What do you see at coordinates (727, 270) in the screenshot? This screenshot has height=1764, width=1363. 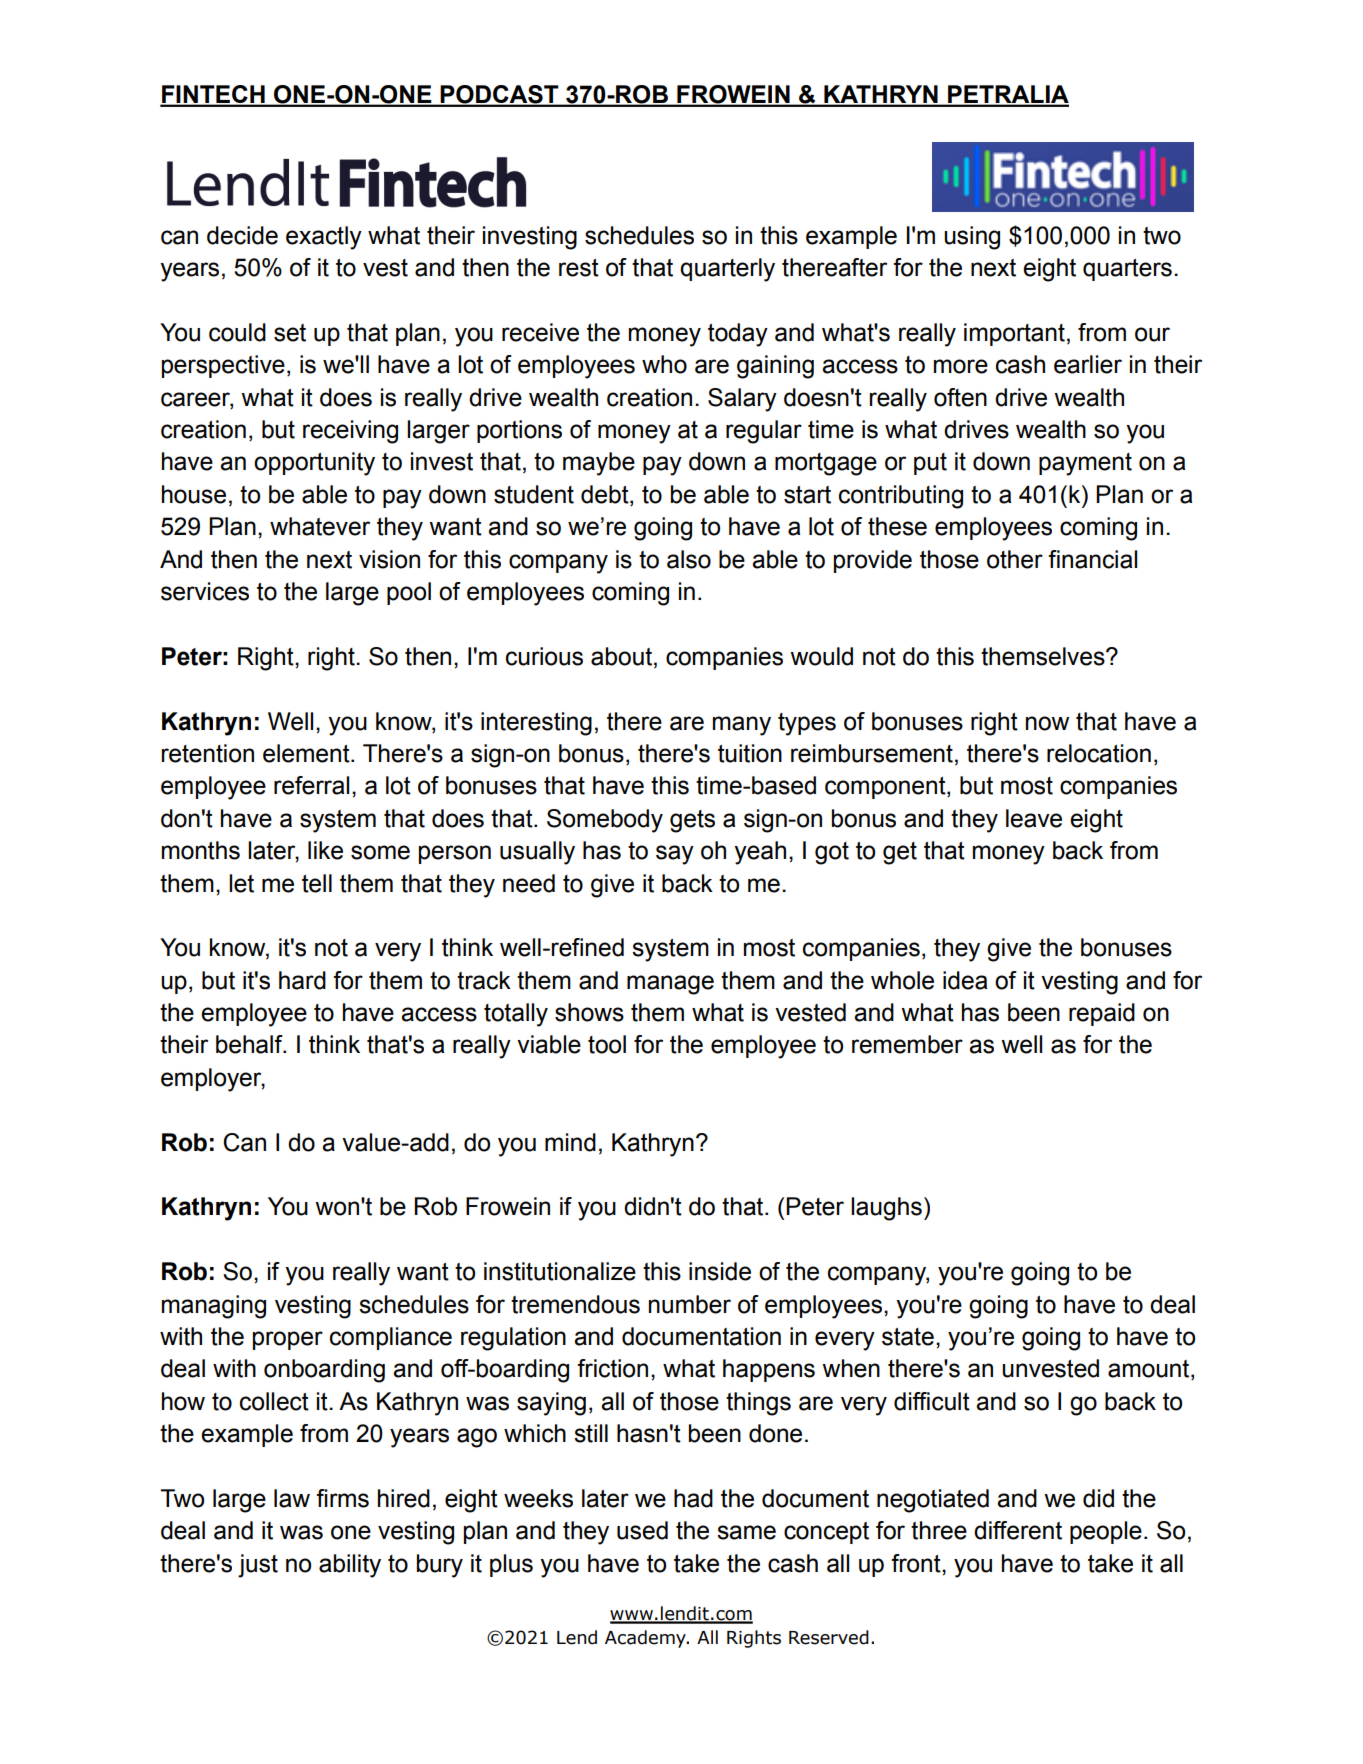 I see `quarterly` at bounding box center [727, 270].
